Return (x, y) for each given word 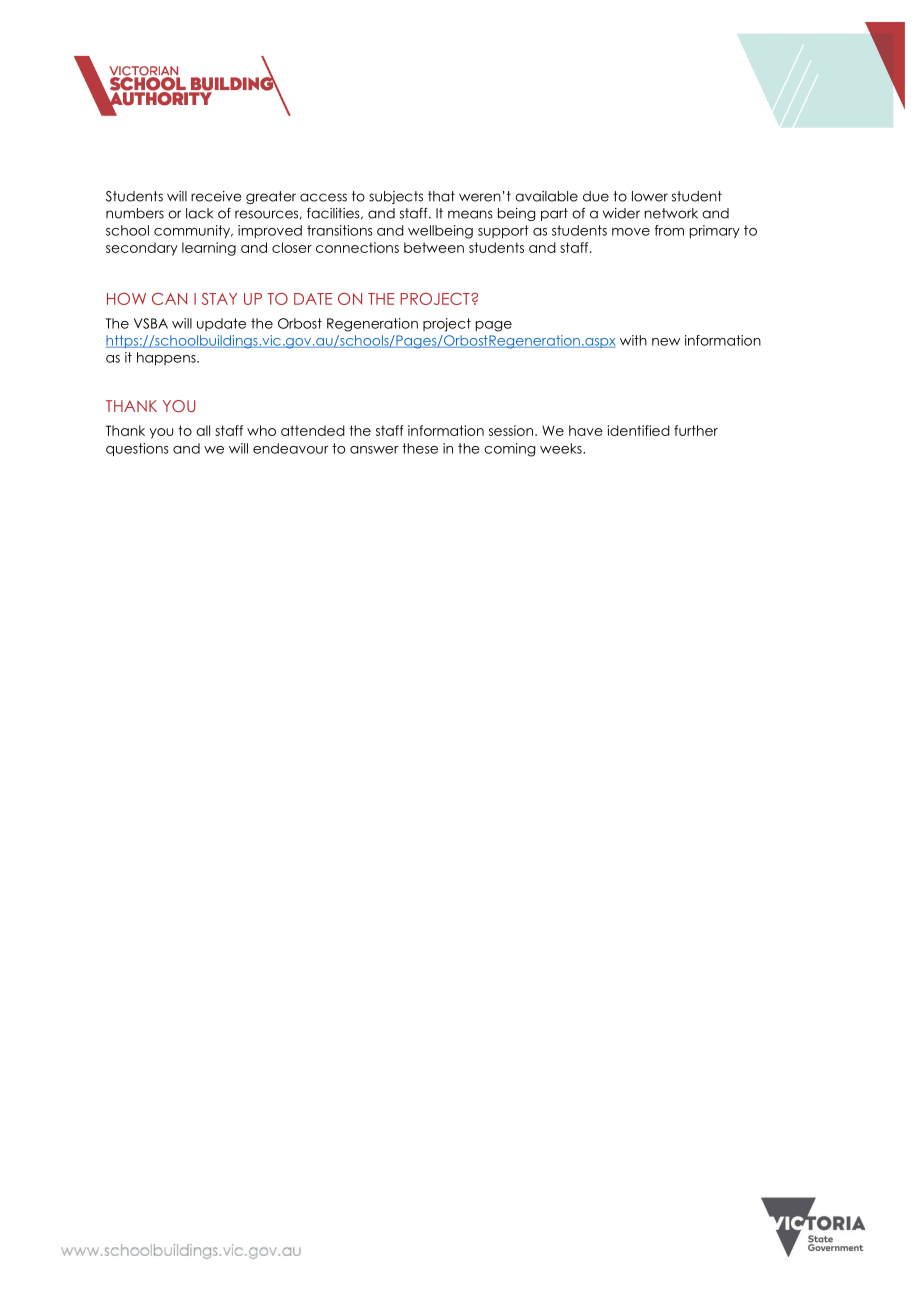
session (511, 430)
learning (209, 249)
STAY (219, 299)
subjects (396, 197)
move (631, 232)
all (203, 430)
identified (639, 430)
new (666, 342)
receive (216, 196)
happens (167, 359)
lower (650, 196)
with (633, 340)
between (434, 247)
